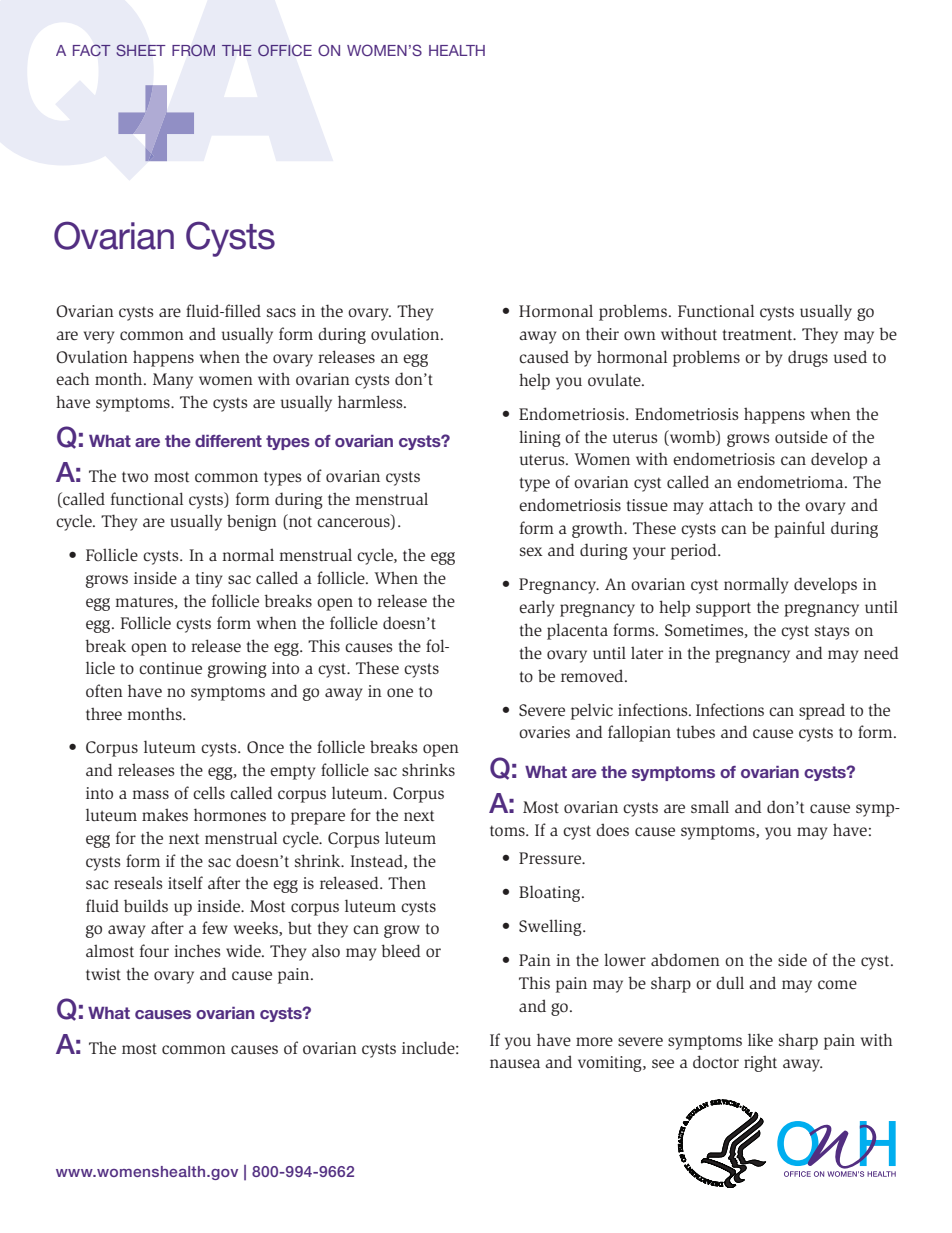 This screenshot has height=1233, width=952. I want to click on treatment, so click(759, 334).
